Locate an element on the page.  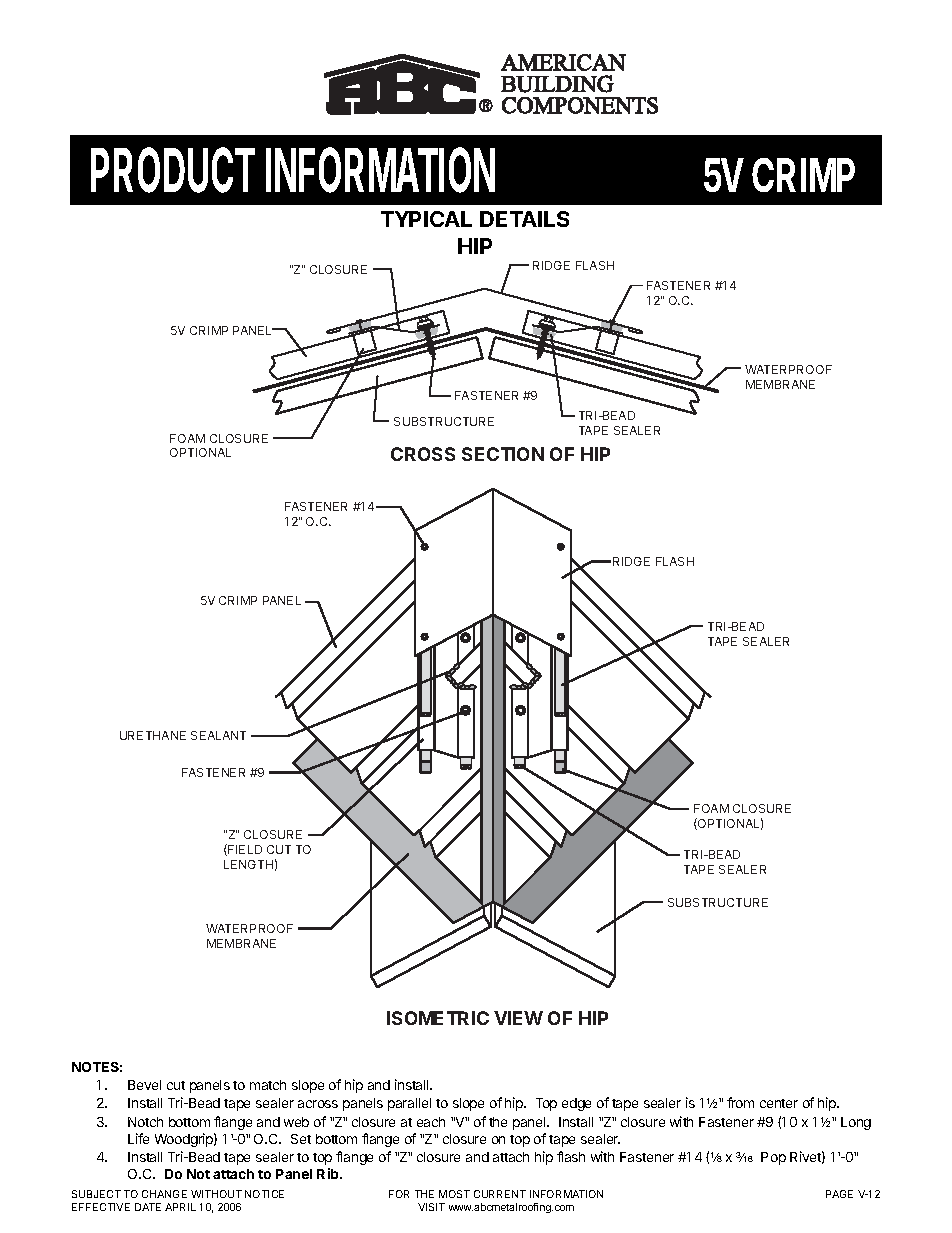
TYPICAL is located at coordinates (426, 219).
